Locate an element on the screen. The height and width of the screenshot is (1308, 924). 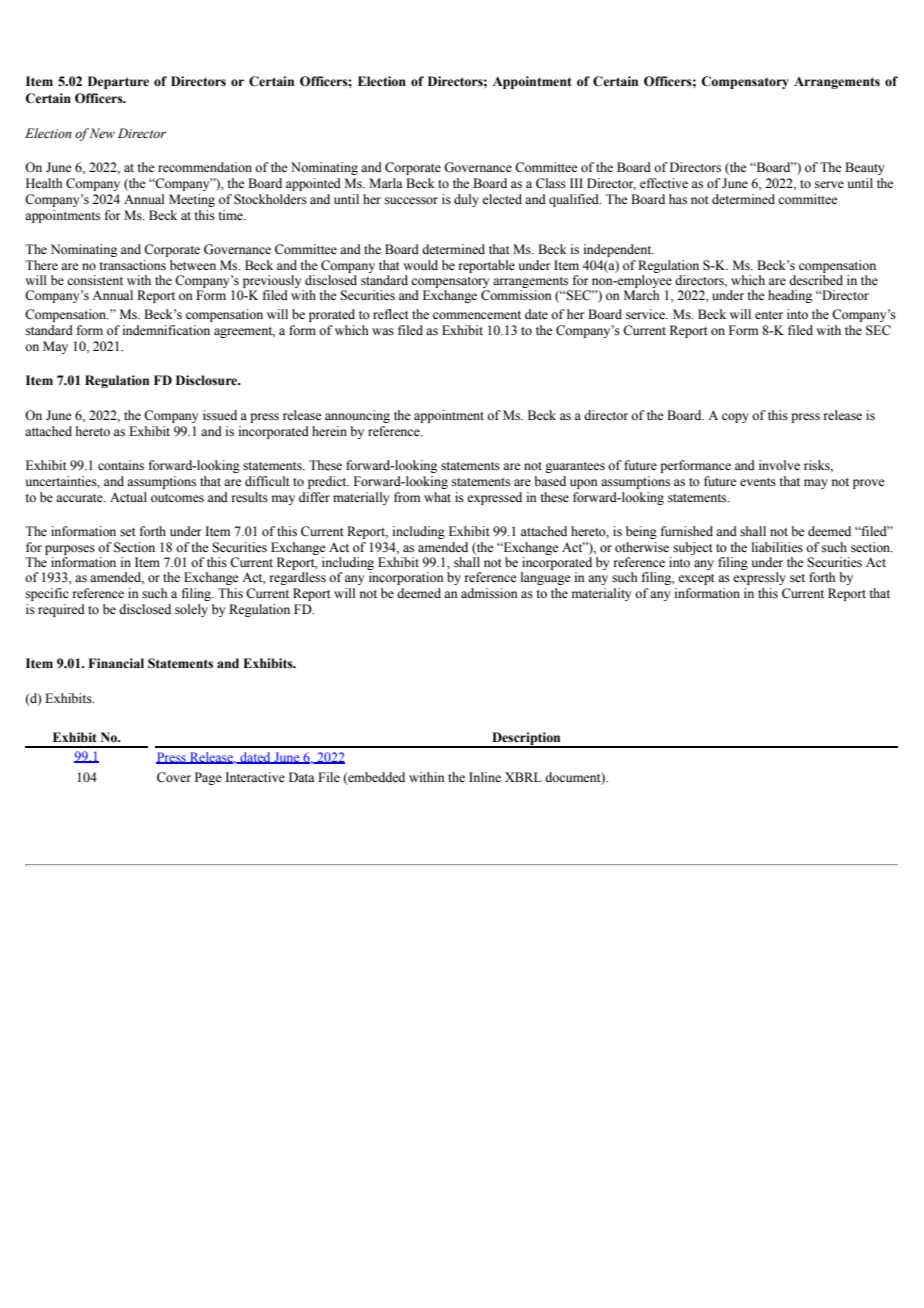
copy is located at coordinates (735, 418).
